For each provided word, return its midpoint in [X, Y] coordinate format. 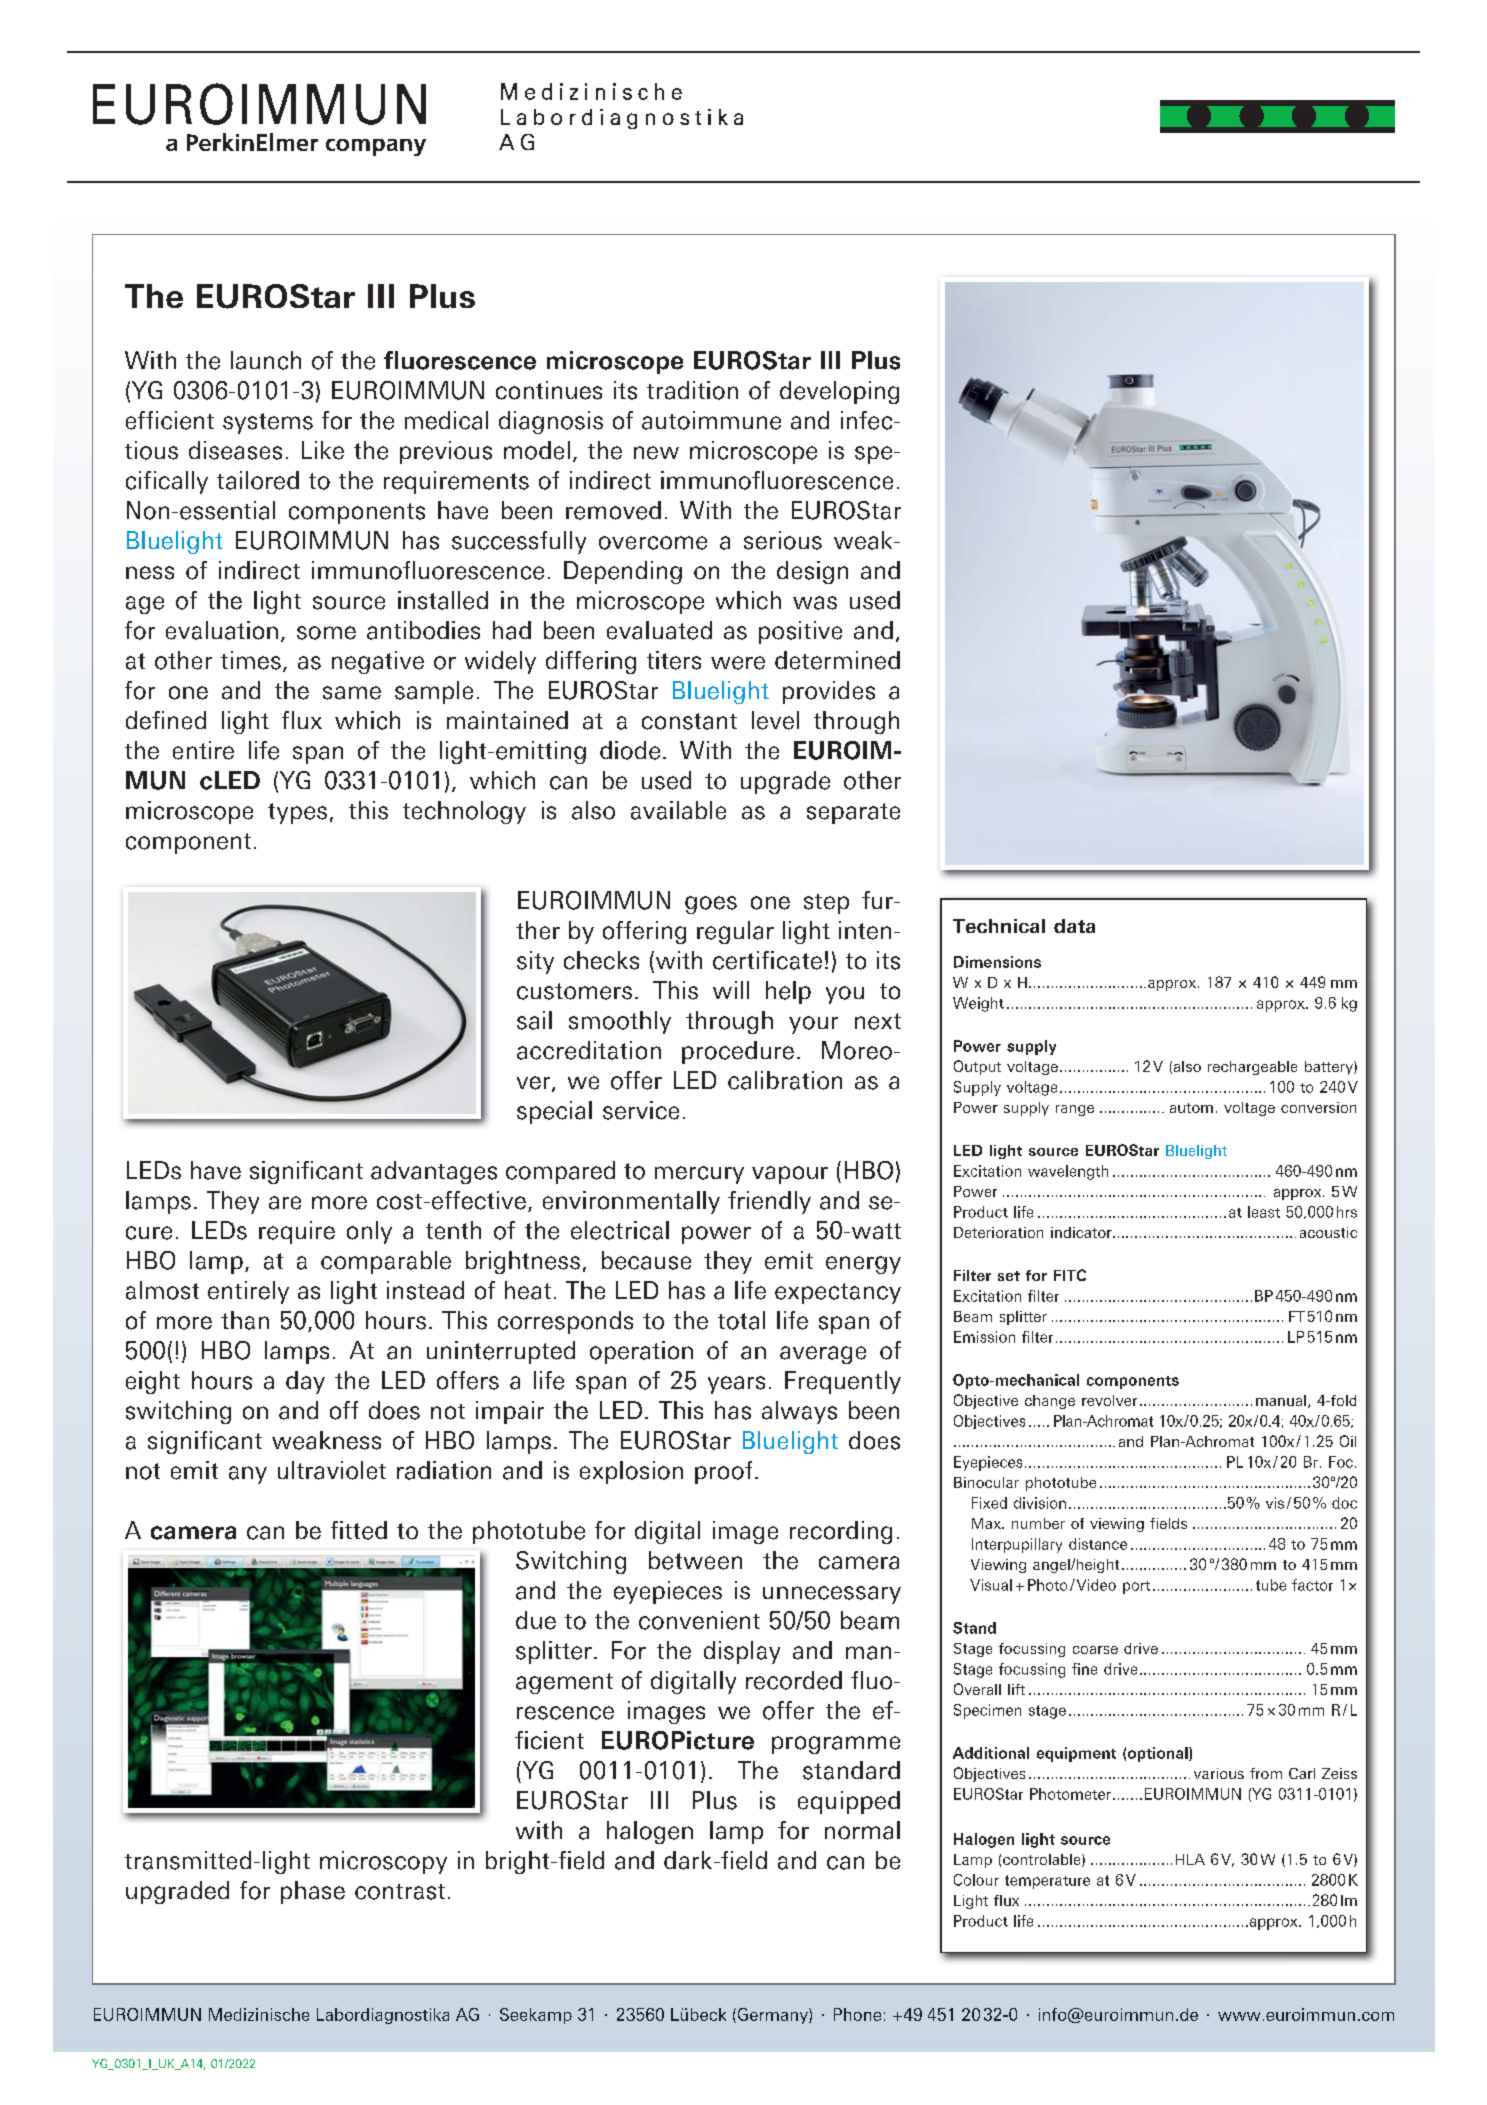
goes [711, 905]
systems [268, 423]
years [736, 1385]
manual [1281, 1400]
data [1074, 926]
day [305, 1382]
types [297, 813]
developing [839, 392]
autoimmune [711, 420]
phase [313, 1892]
